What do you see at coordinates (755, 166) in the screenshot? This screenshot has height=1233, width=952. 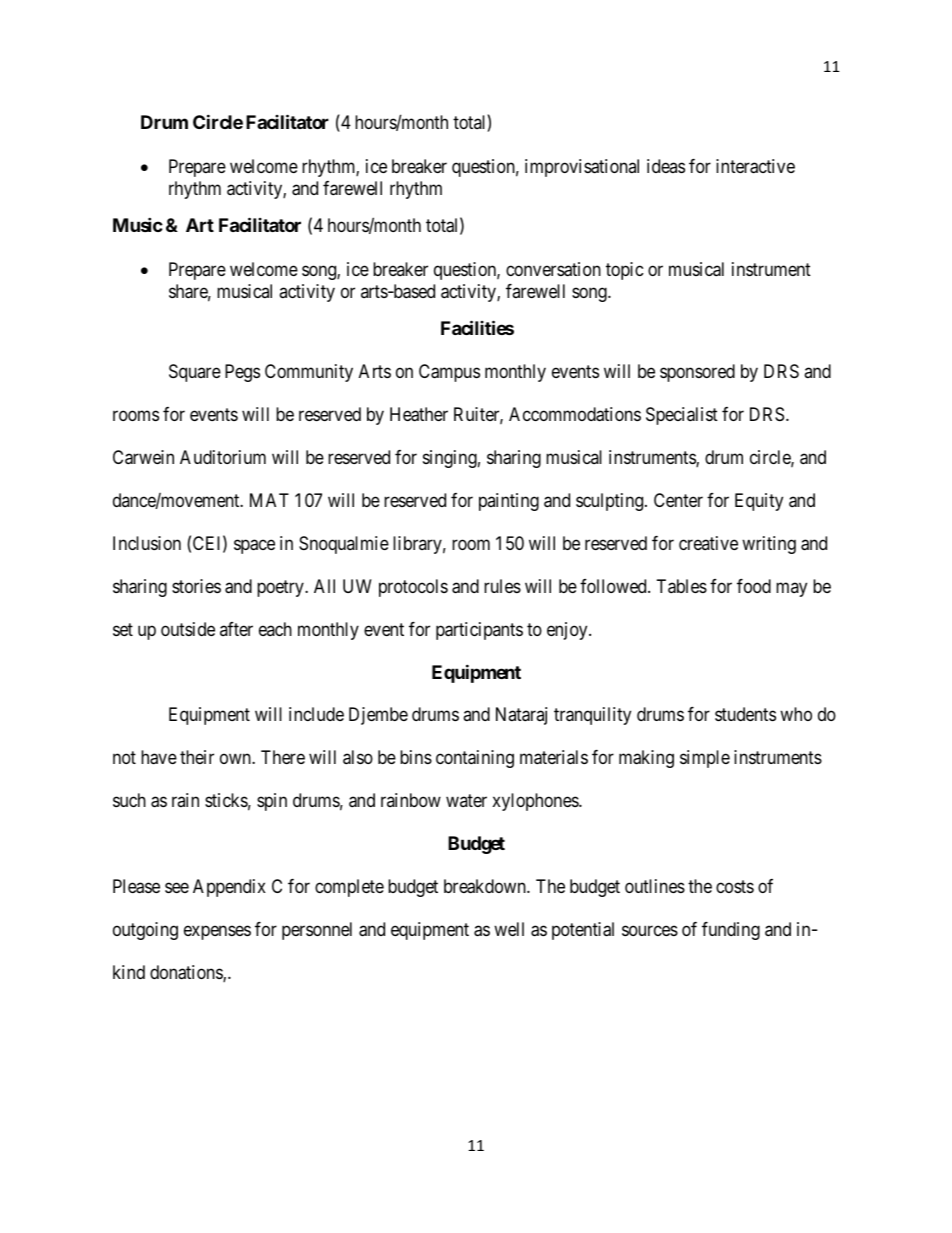 I see `interactive` at bounding box center [755, 166].
